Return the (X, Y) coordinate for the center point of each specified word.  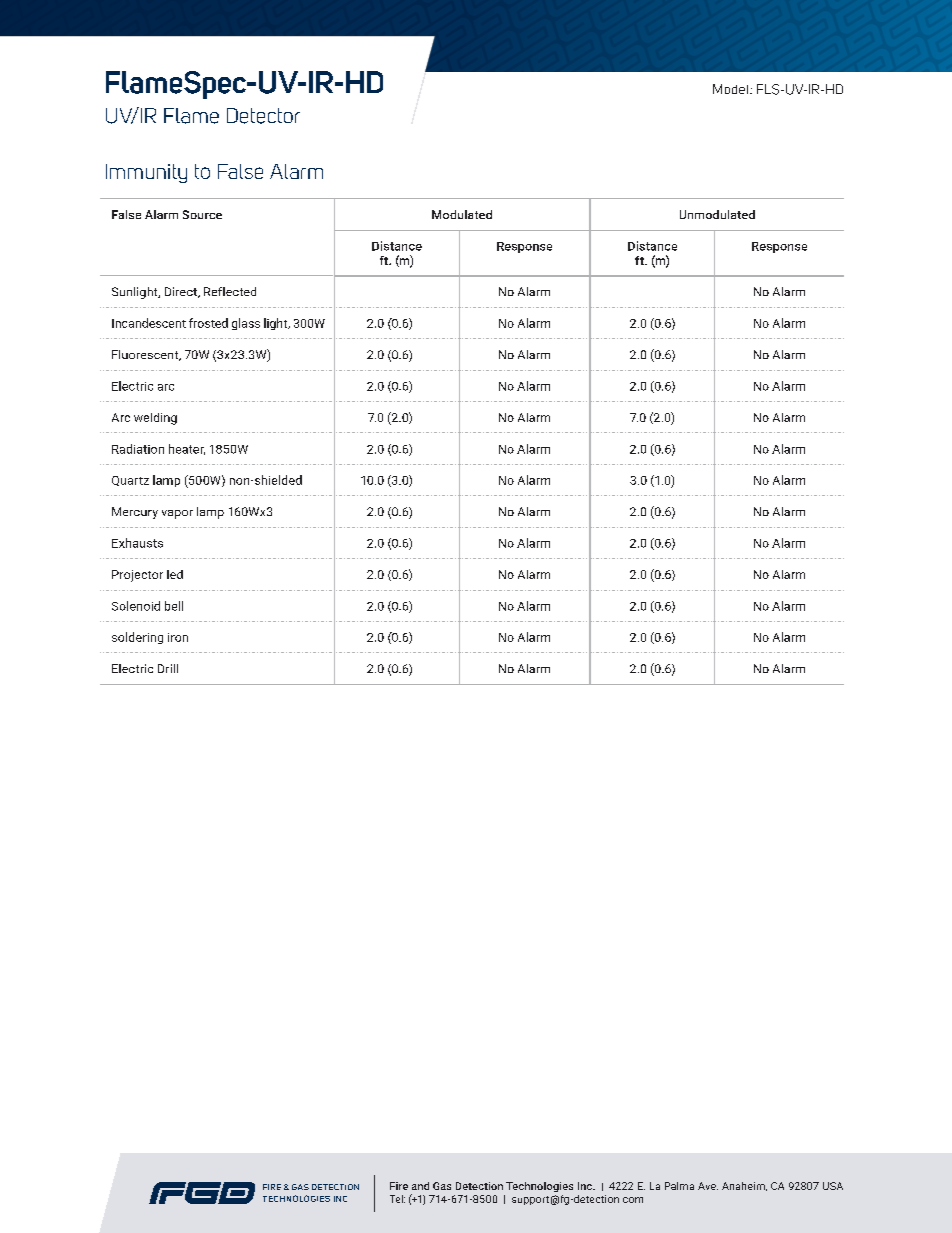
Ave (708, 1186)
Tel (397, 1199)
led (175, 574)
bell (174, 606)
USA (833, 1186)
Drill (168, 668)
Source (202, 214)
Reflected (230, 291)
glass (246, 324)
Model (732, 89)
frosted (208, 323)
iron (178, 637)
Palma (679, 1186)
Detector (263, 116)
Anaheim (744, 1186)
